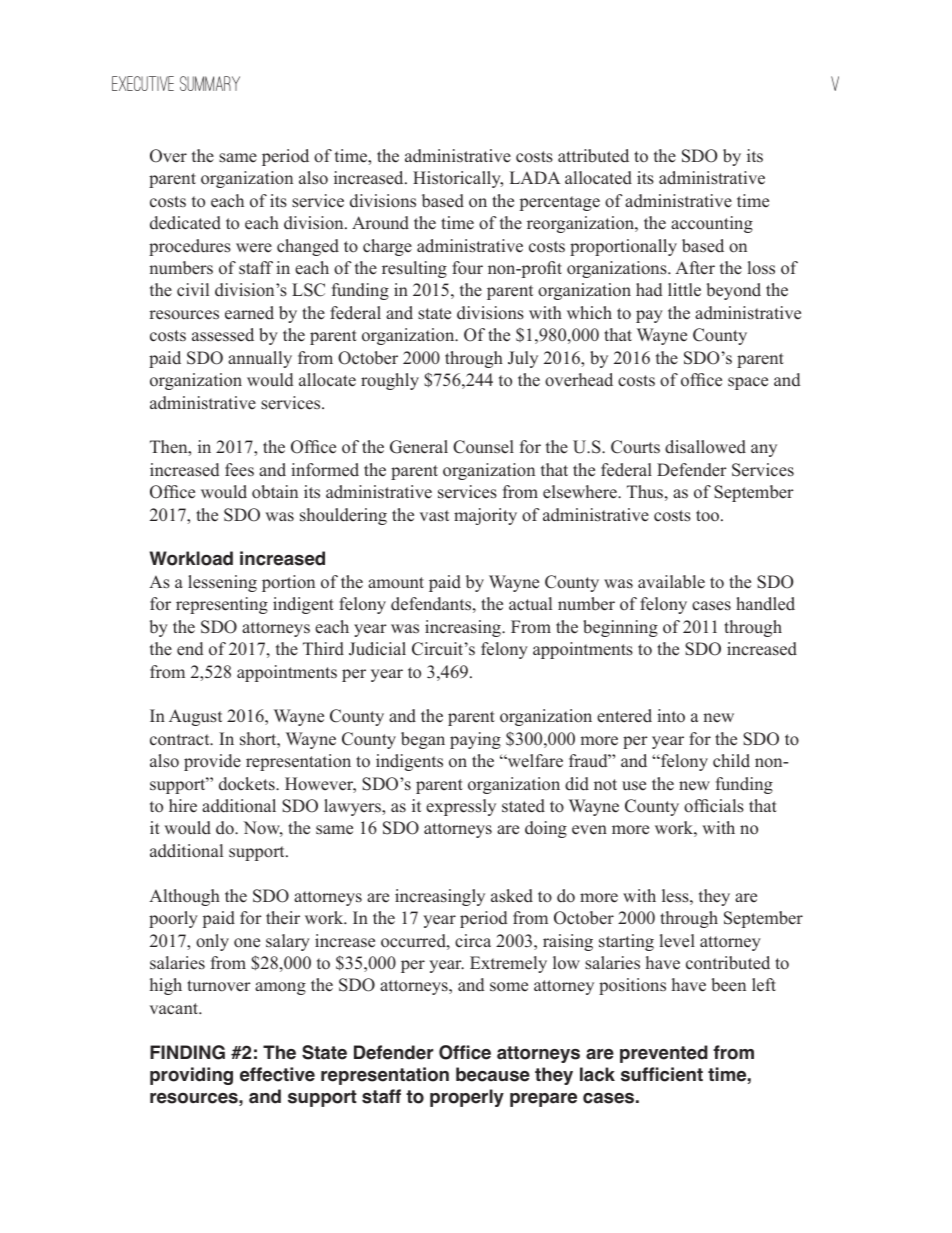 The image size is (952, 1233). Describe the element at coordinates (184, 897) in the screenshot. I see `Although` at that location.
